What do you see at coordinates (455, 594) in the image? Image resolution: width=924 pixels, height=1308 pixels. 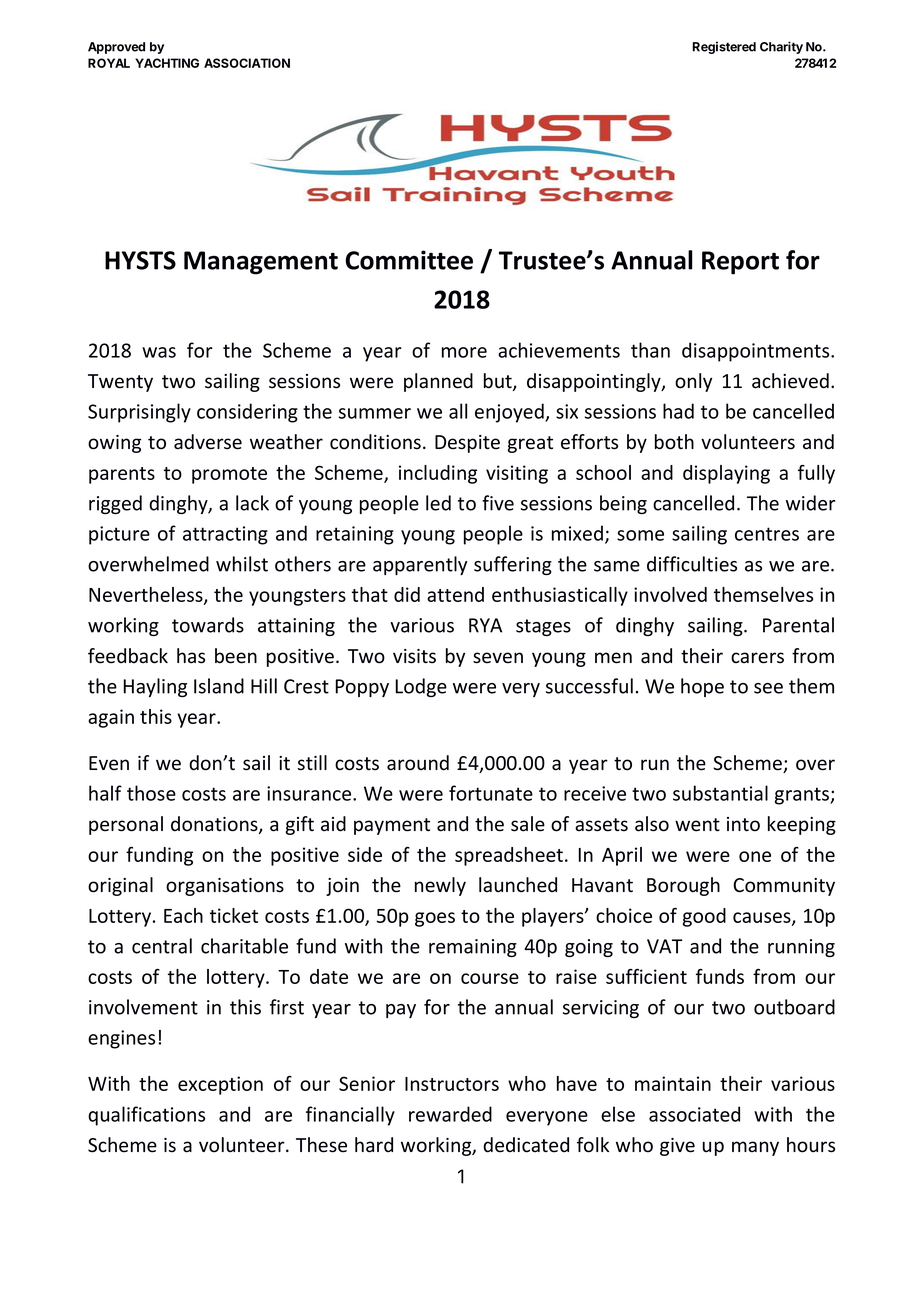 I see `attend` at bounding box center [455, 594].
